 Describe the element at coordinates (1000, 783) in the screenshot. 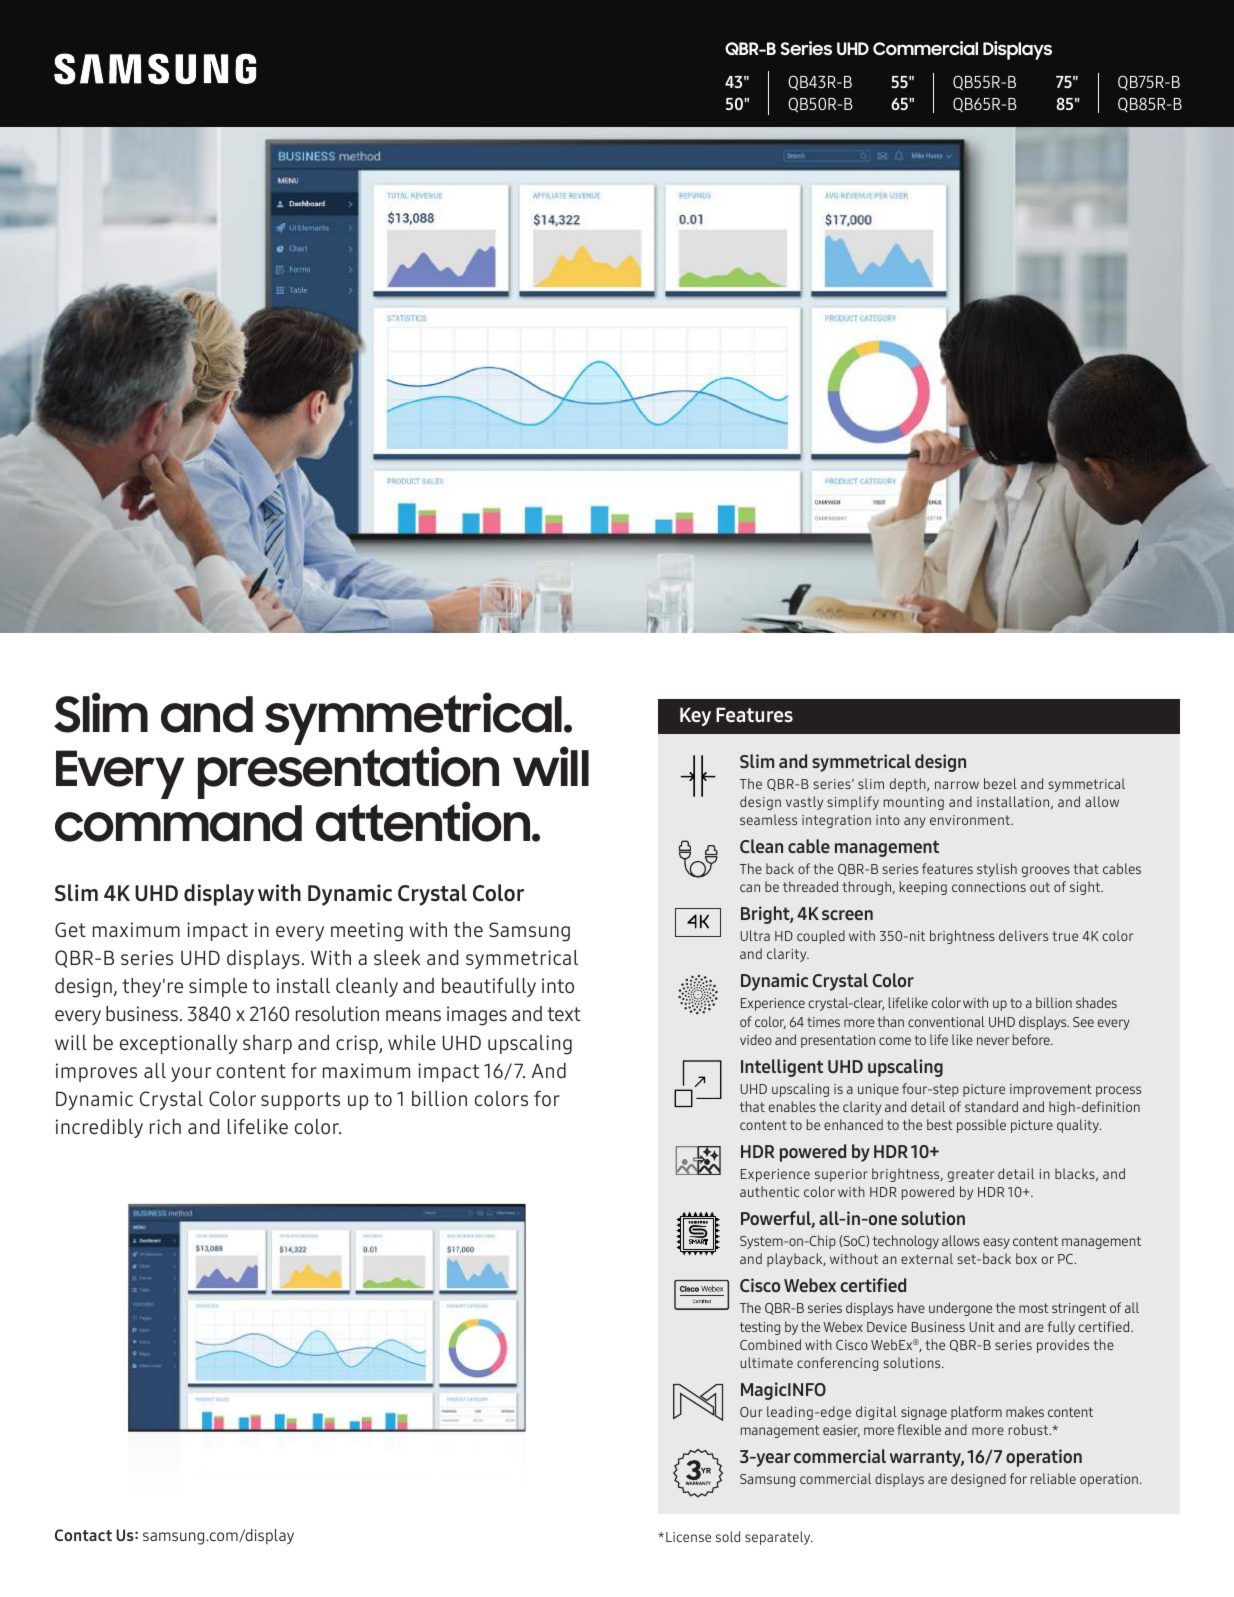

I see `bezel` at that location.
